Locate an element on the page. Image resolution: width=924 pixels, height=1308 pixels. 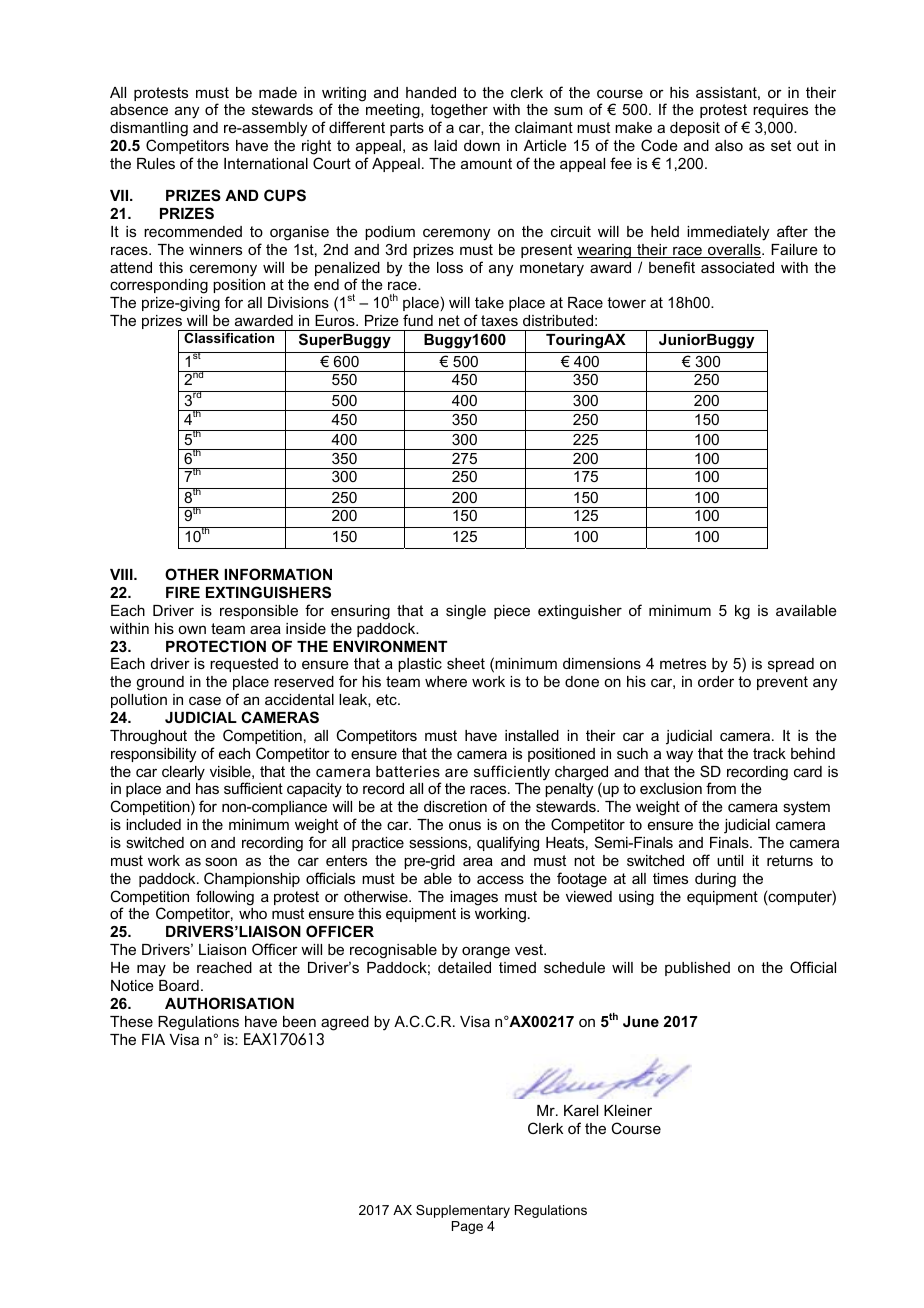
during is located at coordinates (715, 880).
